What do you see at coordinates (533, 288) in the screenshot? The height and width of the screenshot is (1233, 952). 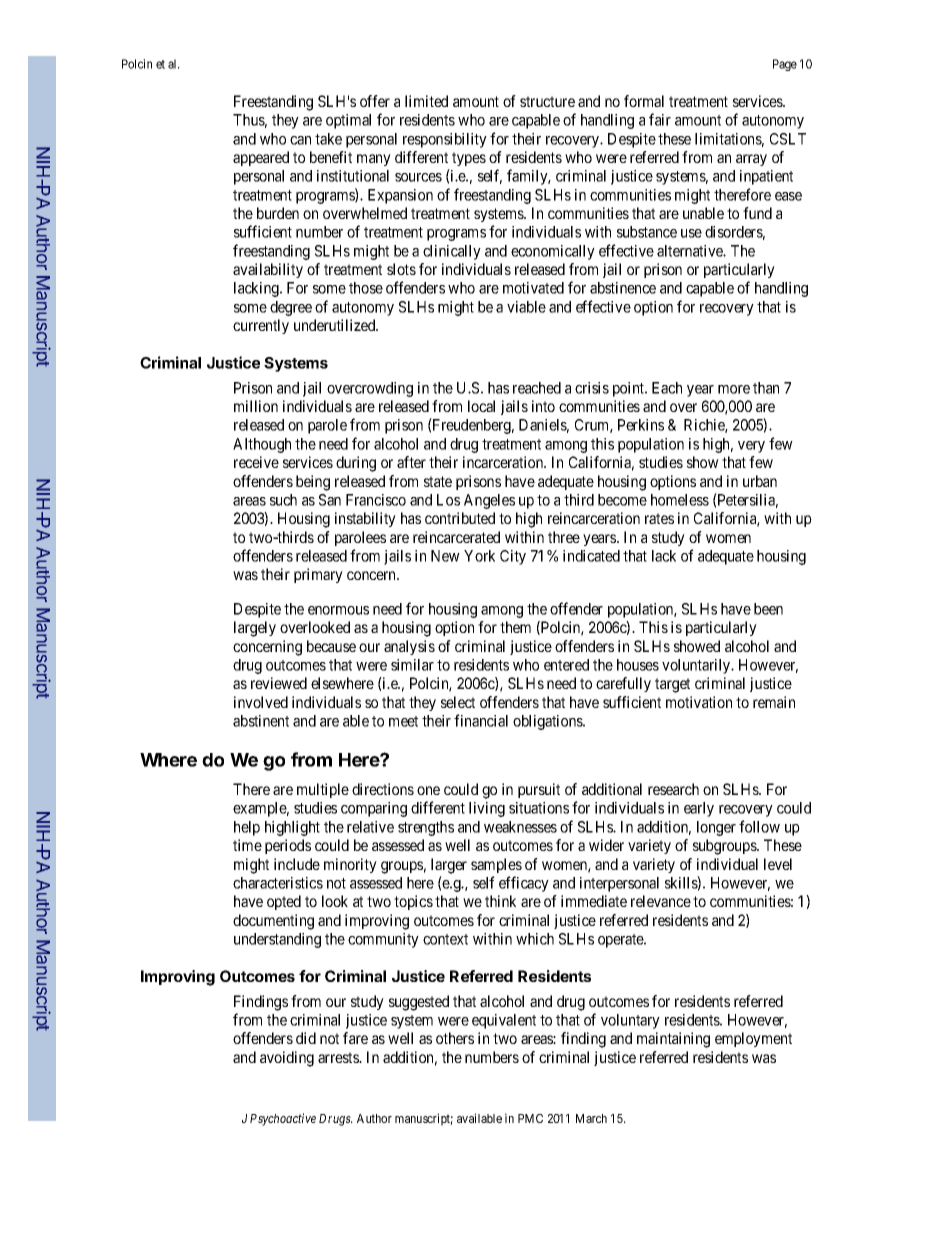 I see `motivated` at bounding box center [533, 288].
